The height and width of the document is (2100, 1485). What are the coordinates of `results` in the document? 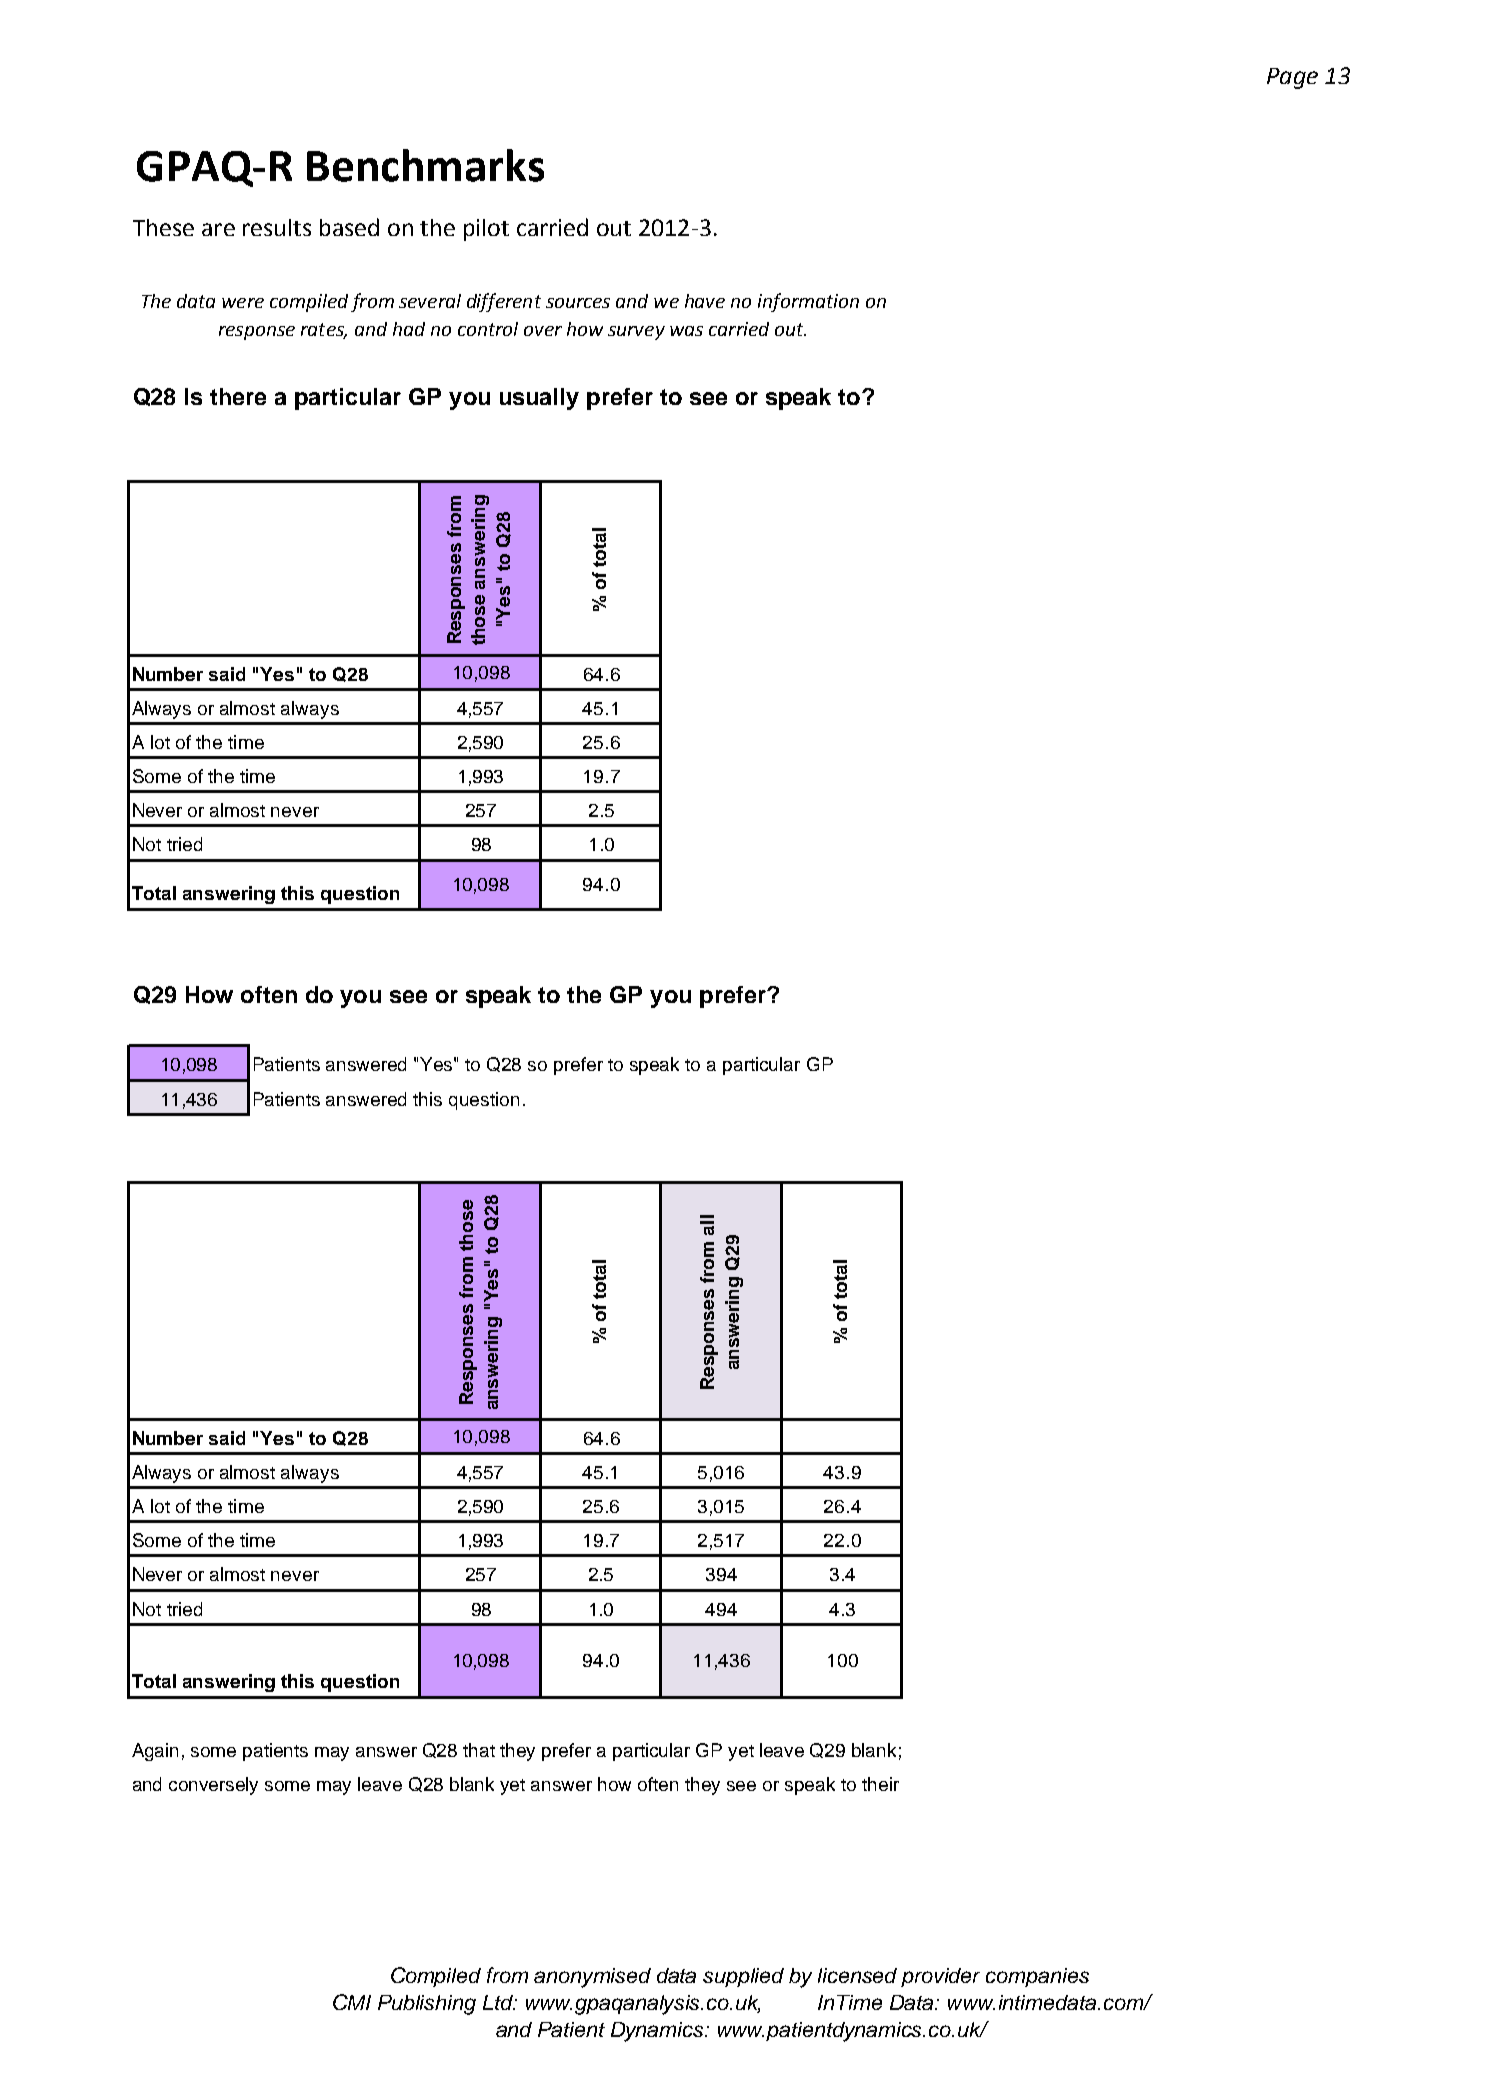 It's located at (277, 227).
